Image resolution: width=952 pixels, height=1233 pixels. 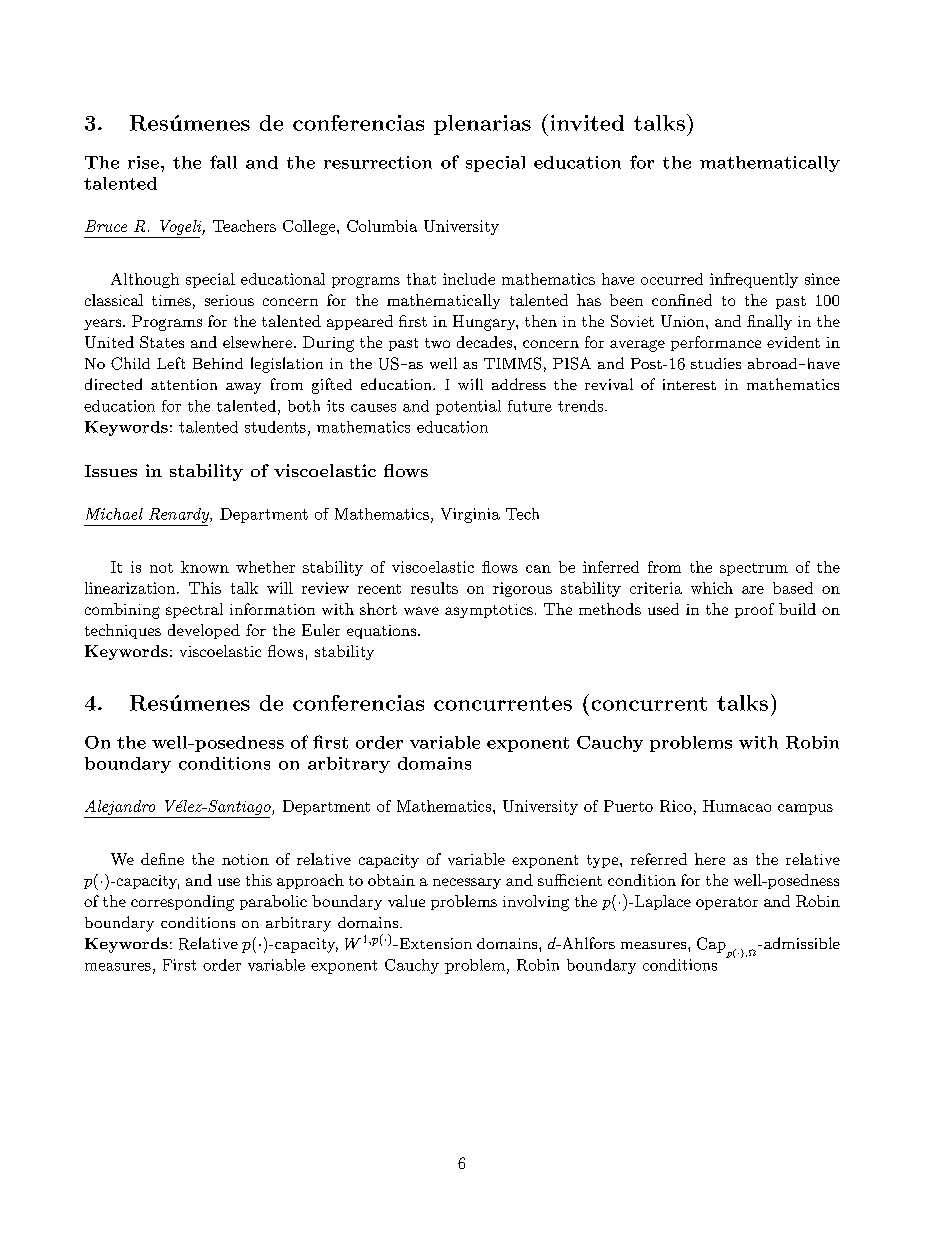 What do you see at coordinates (182, 903) in the document?
I see `corresponding` at bounding box center [182, 903].
